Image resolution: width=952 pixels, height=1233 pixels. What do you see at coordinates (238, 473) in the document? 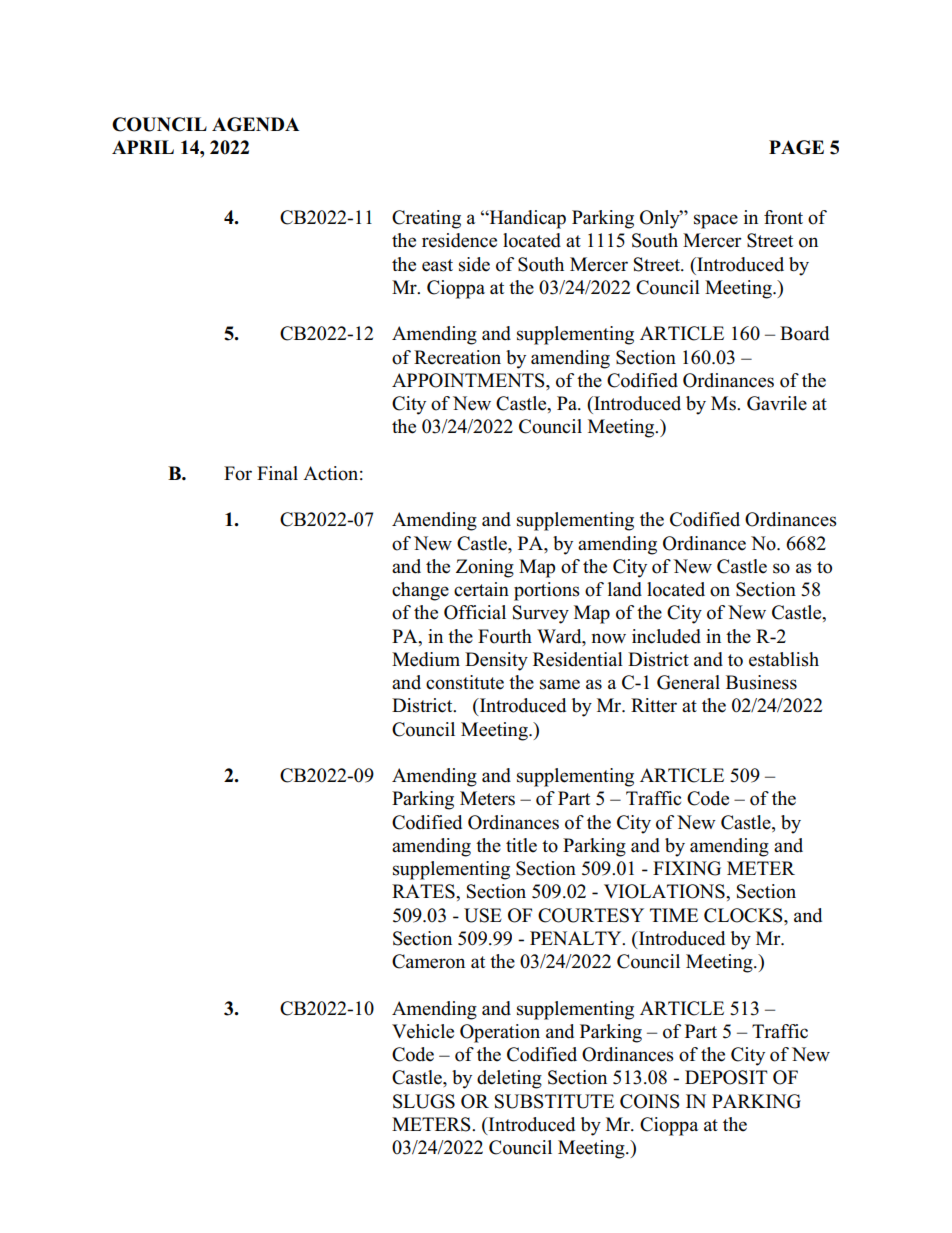
I see `For` at bounding box center [238, 473].
